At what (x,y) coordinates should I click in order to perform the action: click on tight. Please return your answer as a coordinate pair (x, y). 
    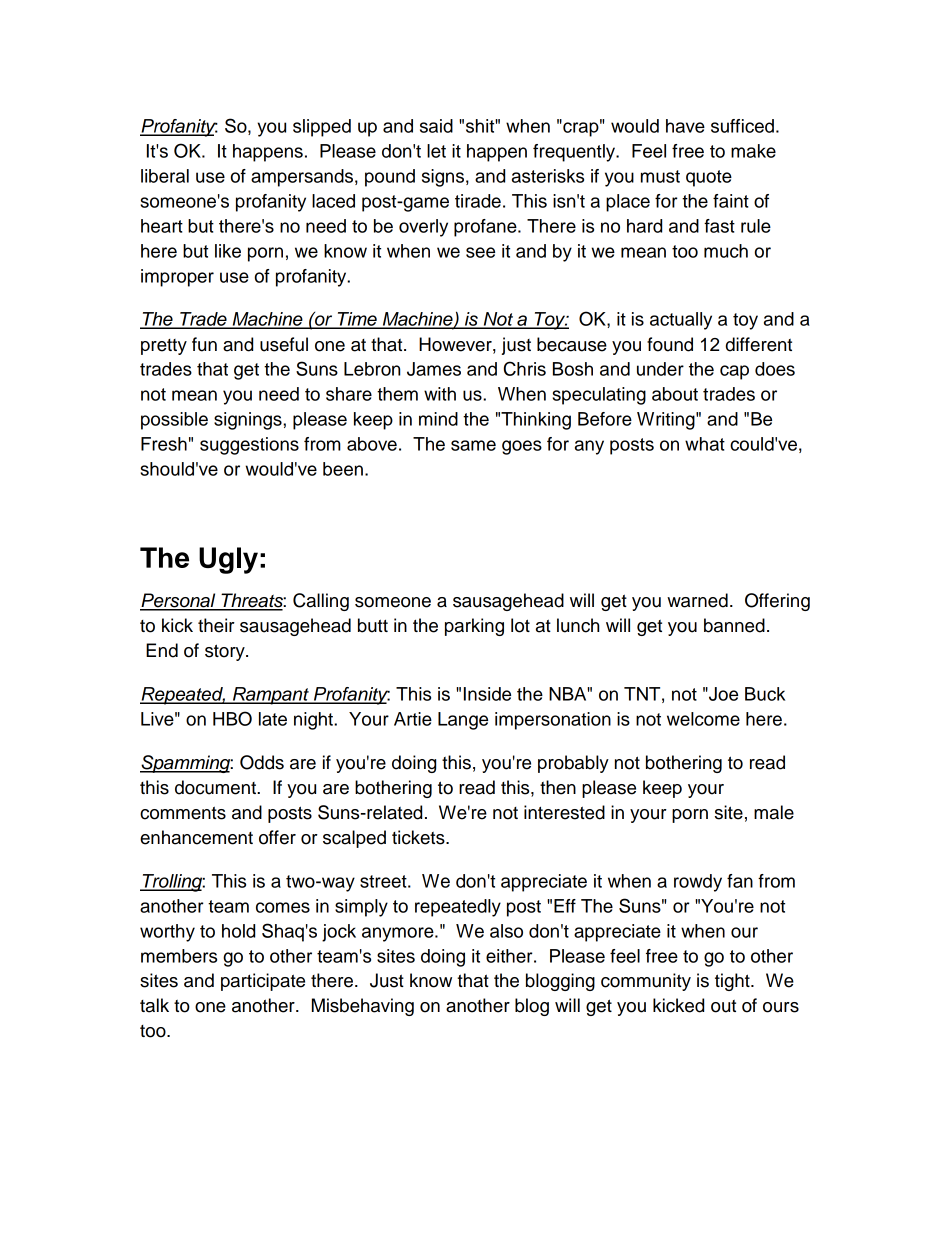
    Looking at the image, I should click on (733, 982).
